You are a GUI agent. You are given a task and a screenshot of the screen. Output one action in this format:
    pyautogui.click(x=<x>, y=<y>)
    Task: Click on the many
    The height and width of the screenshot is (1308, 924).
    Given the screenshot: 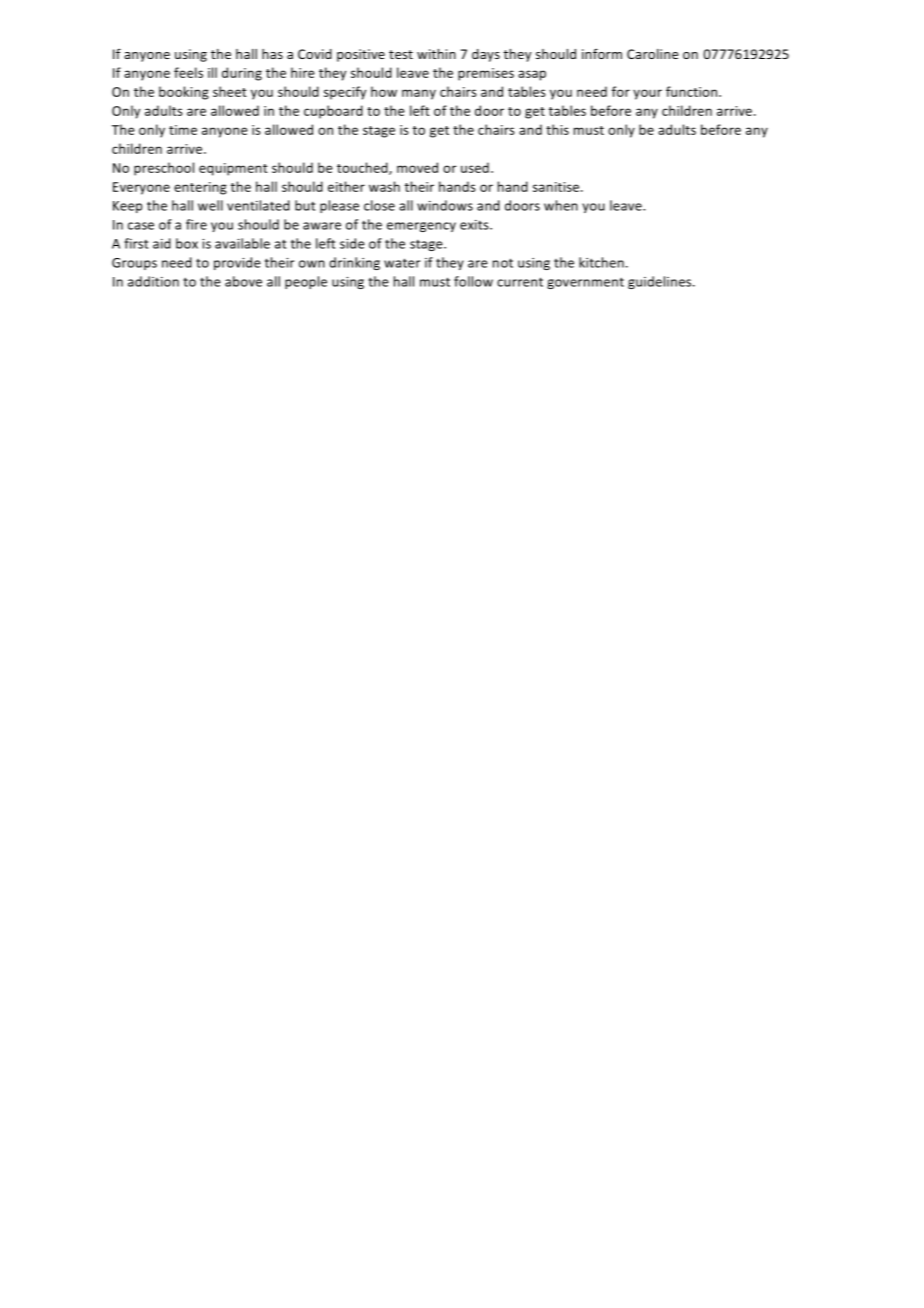 What is the action you would take?
    pyautogui.click(x=419, y=94)
